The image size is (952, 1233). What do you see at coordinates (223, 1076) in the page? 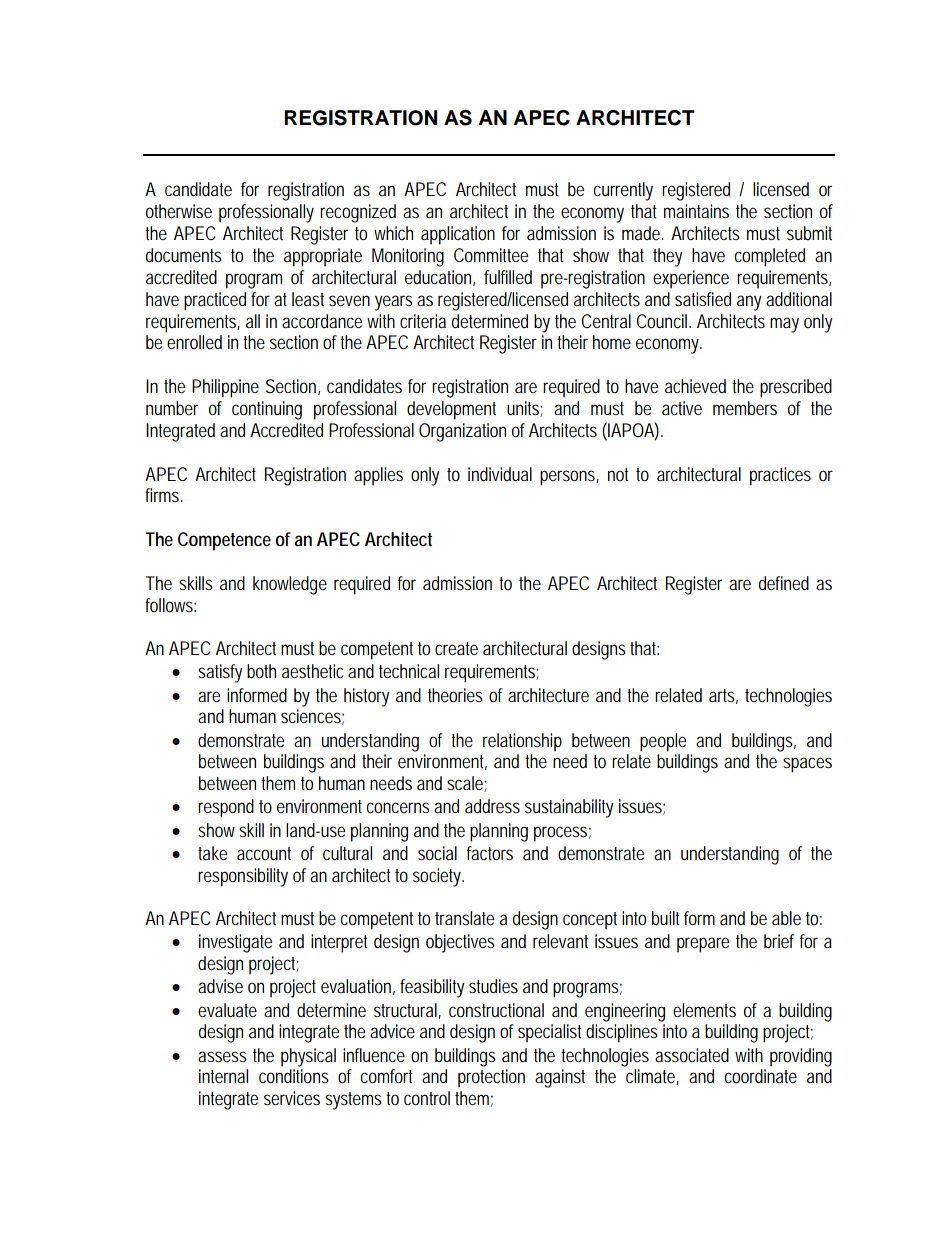
I see `internal` at bounding box center [223, 1076].
